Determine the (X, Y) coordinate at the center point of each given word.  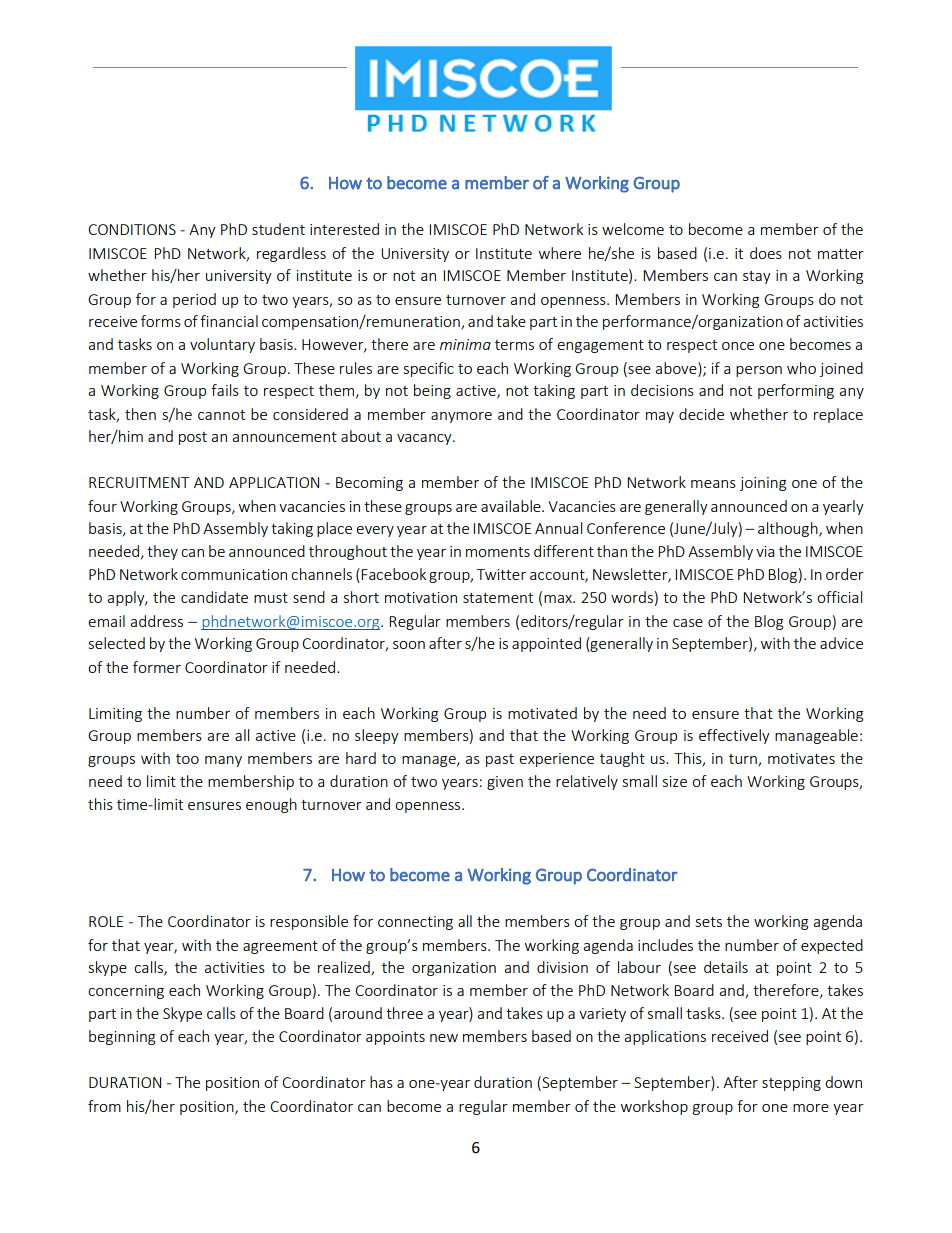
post (193, 438)
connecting (415, 923)
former (157, 667)
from (104, 1106)
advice (841, 643)
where (560, 253)
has (381, 1082)
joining (763, 484)
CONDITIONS (132, 229)
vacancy (425, 439)
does (766, 253)
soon (409, 645)
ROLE (106, 921)
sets (709, 922)
